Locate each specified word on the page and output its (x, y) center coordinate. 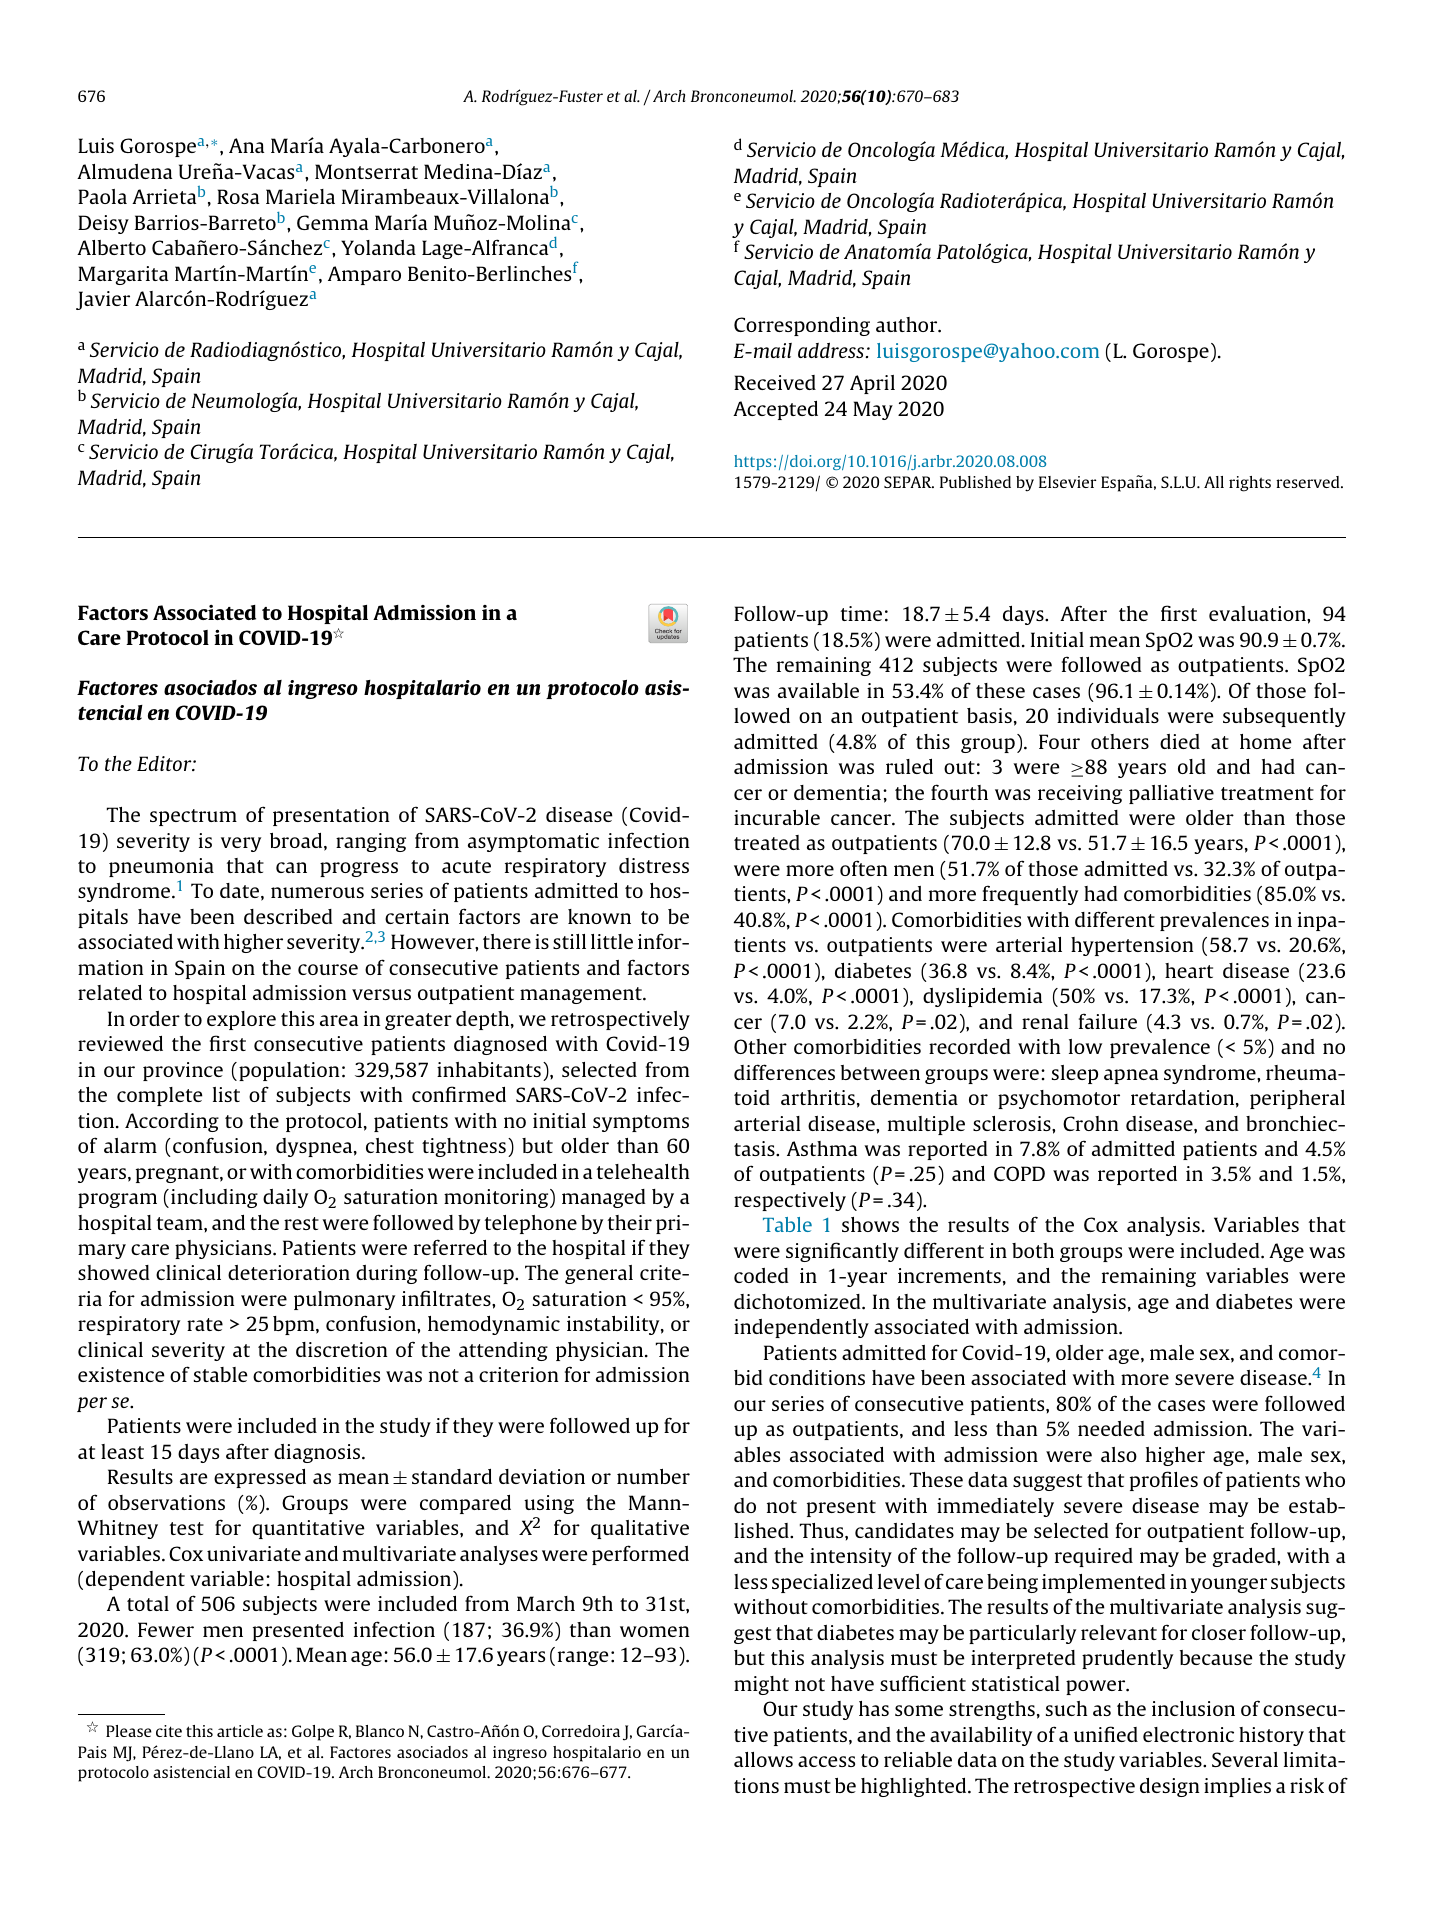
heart (1189, 970)
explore (241, 1020)
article (240, 1731)
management (582, 995)
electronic (1188, 1734)
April (872, 384)
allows (763, 1759)
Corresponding (802, 326)
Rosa (238, 196)
